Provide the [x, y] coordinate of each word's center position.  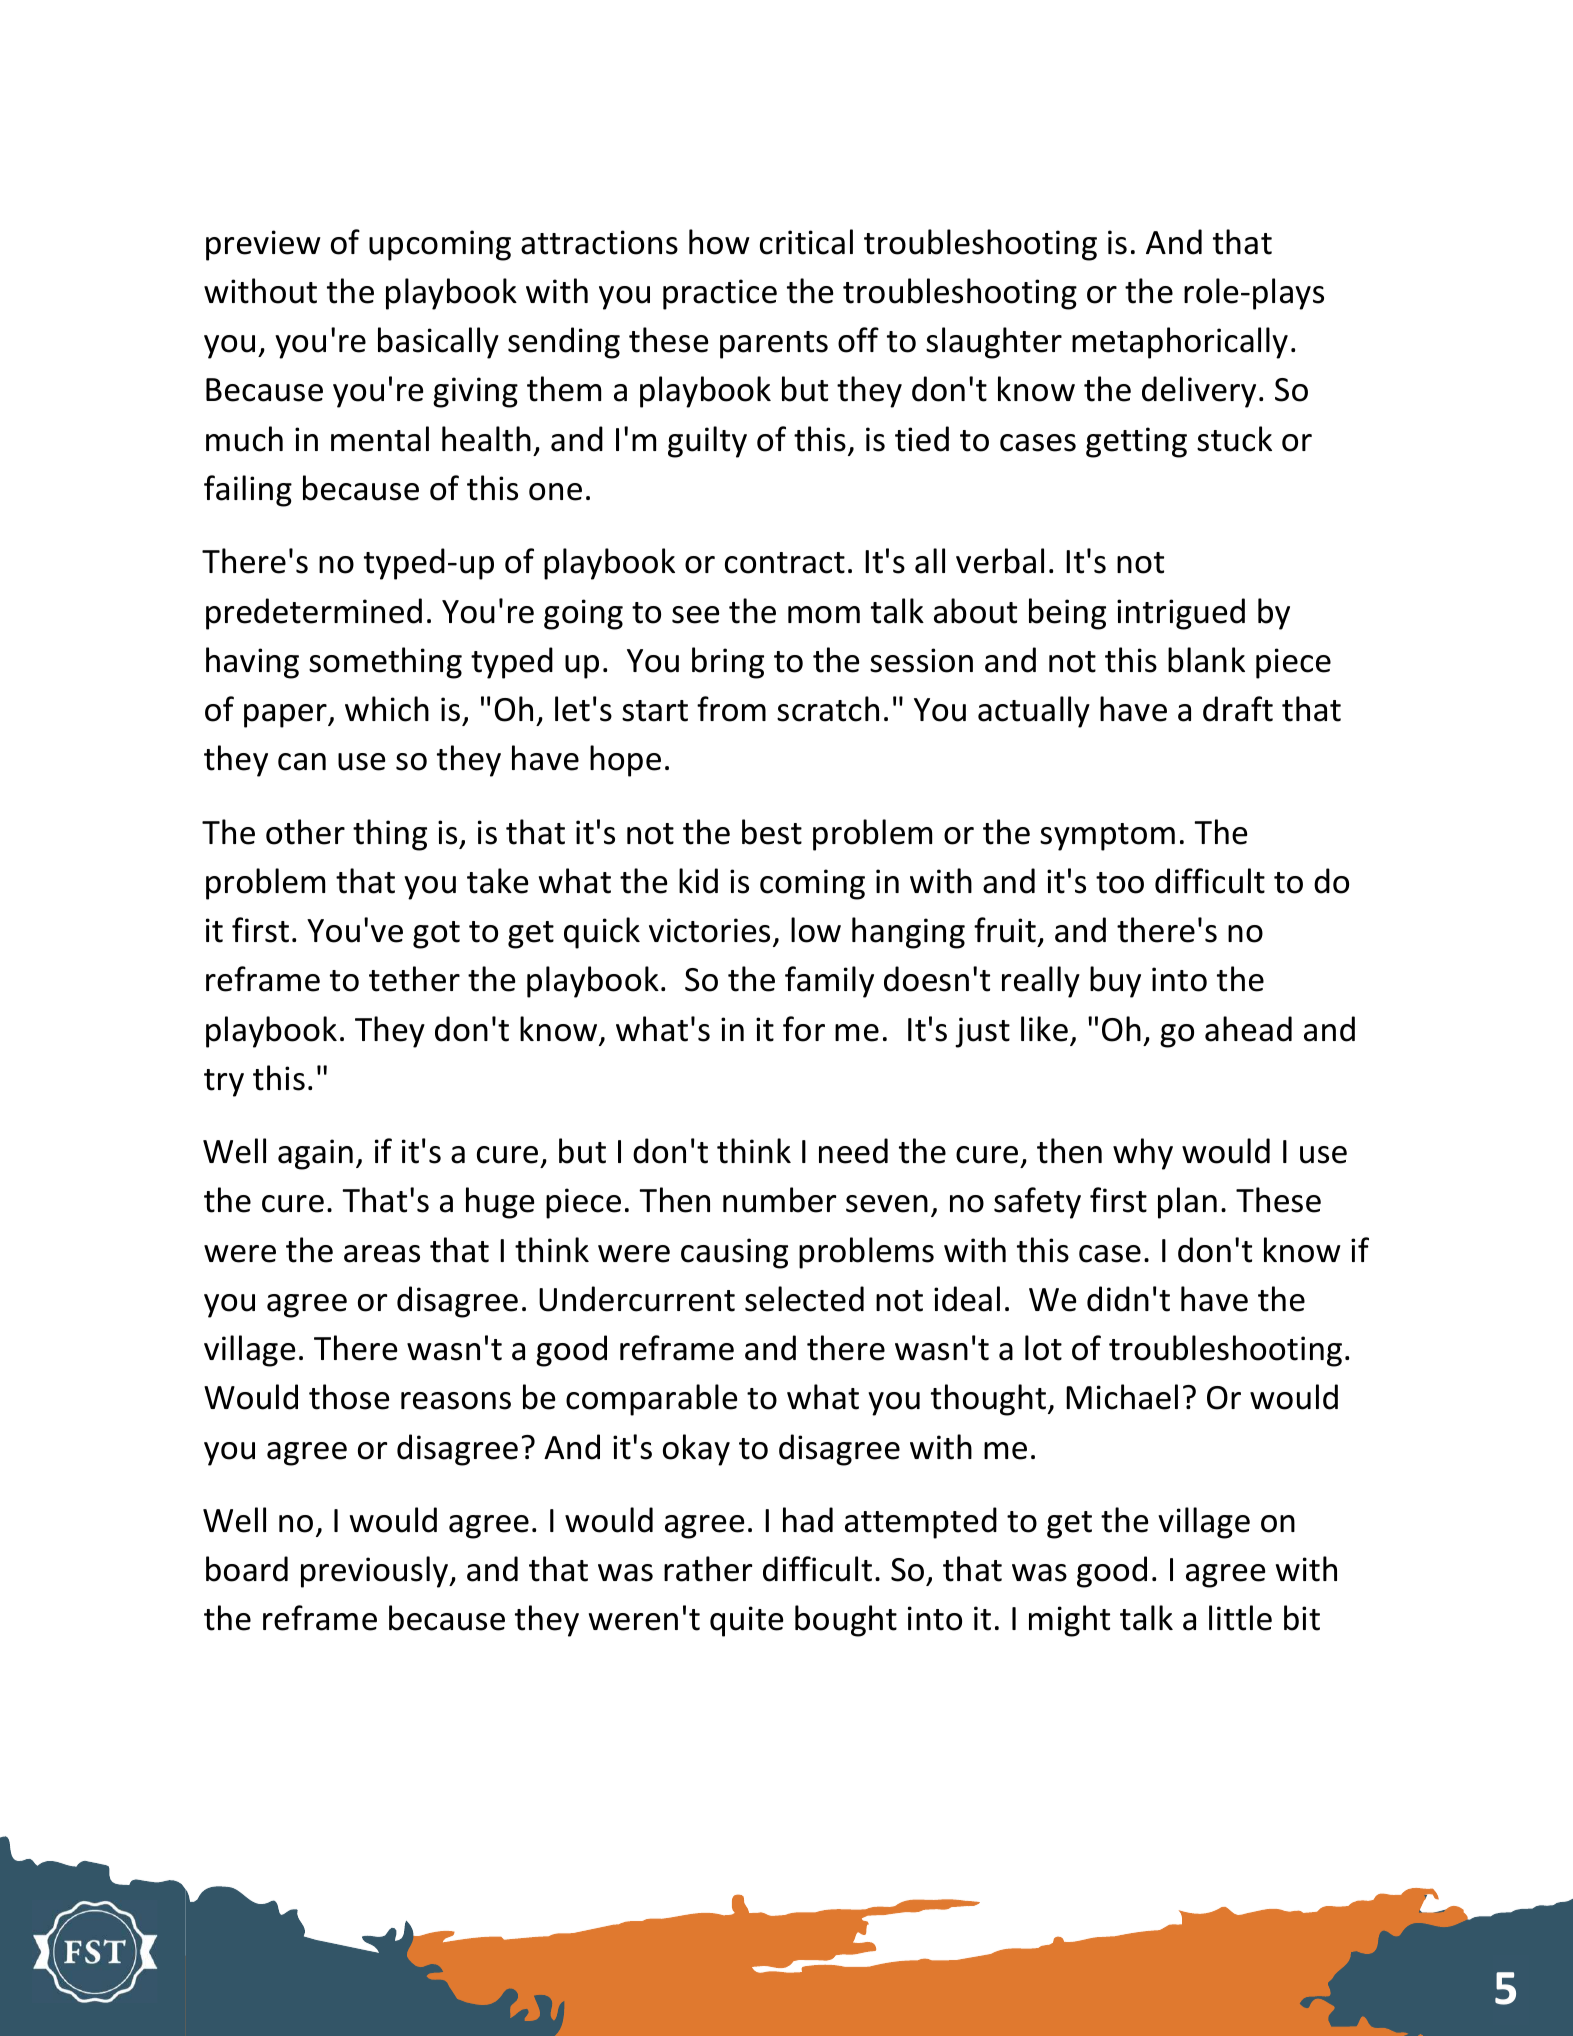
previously [376, 1572]
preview [263, 245]
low [816, 930]
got [436, 935]
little [1240, 1618]
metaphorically [1180, 343]
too [1120, 883]
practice [720, 294]
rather [708, 1569]
